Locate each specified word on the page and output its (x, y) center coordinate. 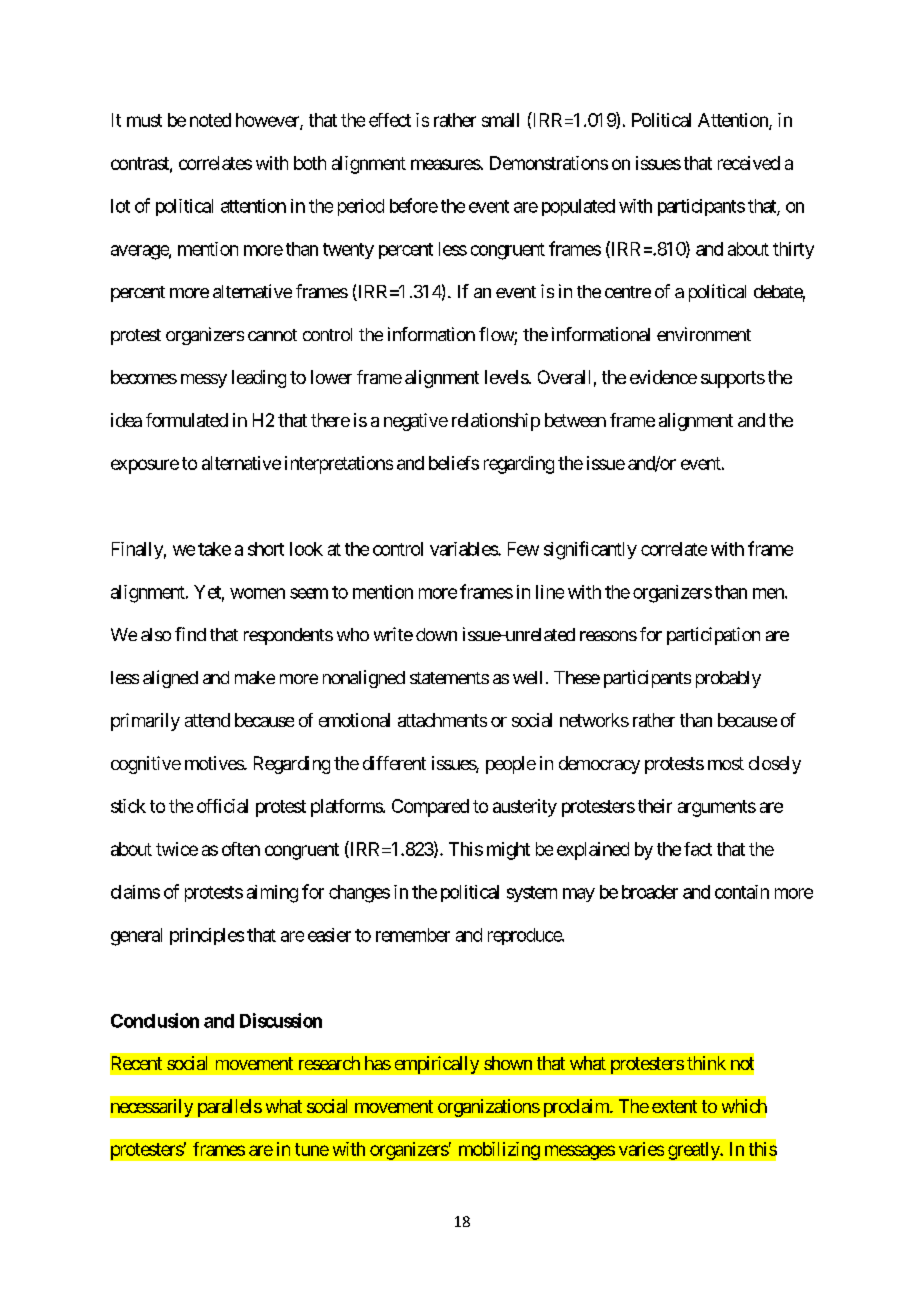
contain (742, 892)
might (508, 851)
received (749, 163)
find (190, 634)
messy (204, 381)
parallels (230, 1108)
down (436, 634)
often (241, 849)
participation (713, 636)
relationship (496, 422)
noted (210, 120)
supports (733, 379)
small (500, 120)
